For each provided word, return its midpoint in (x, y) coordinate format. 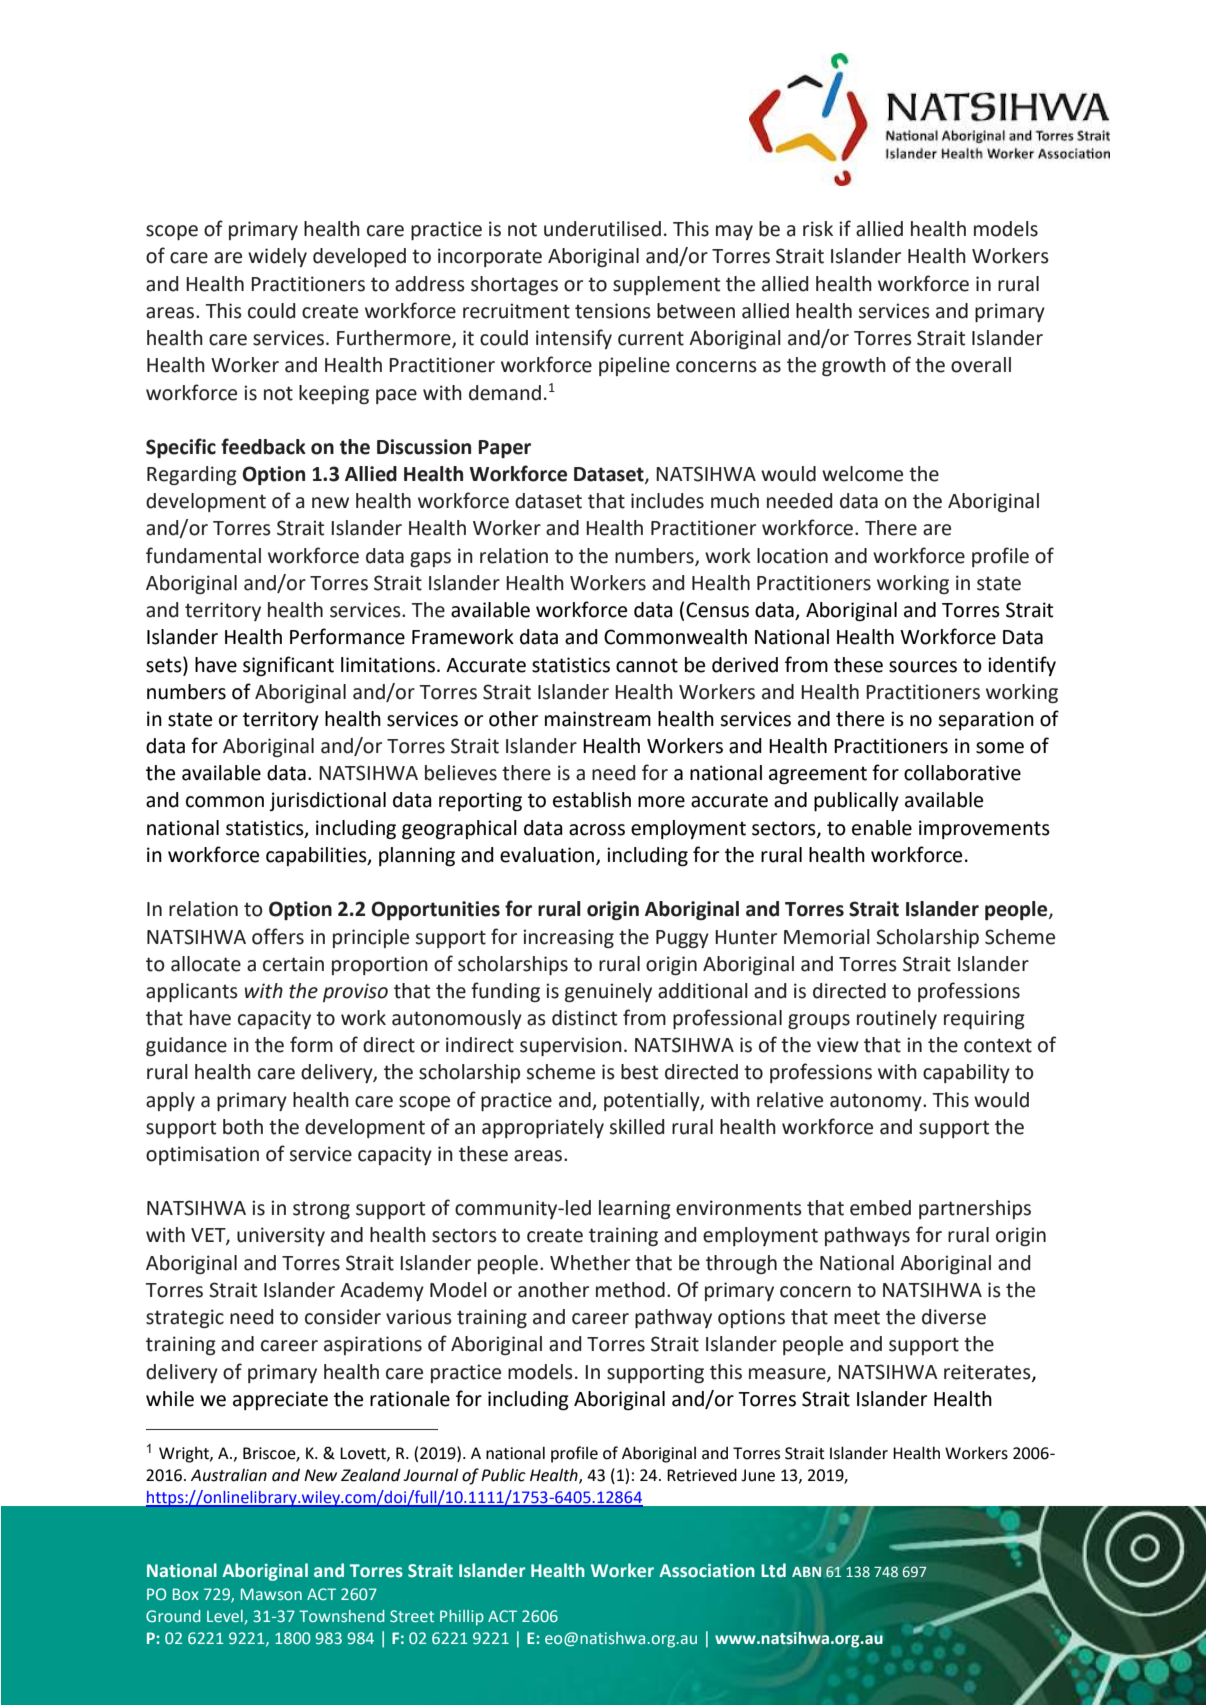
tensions (613, 311)
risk (818, 229)
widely (277, 257)
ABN (806, 1572)
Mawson (271, 1594)
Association (707, 1571)
